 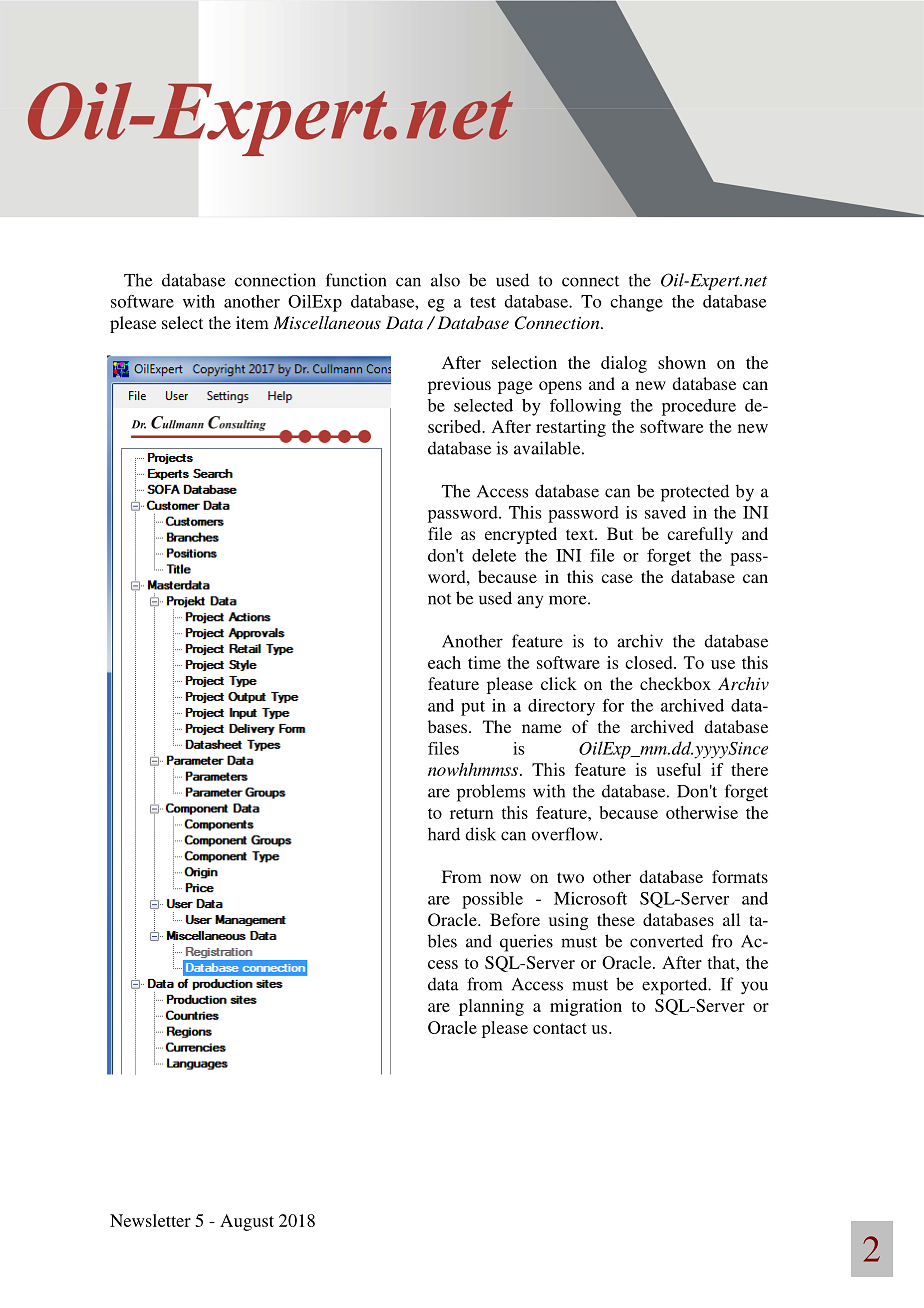 I want to click on migration, so click(x=586, y=1007).
